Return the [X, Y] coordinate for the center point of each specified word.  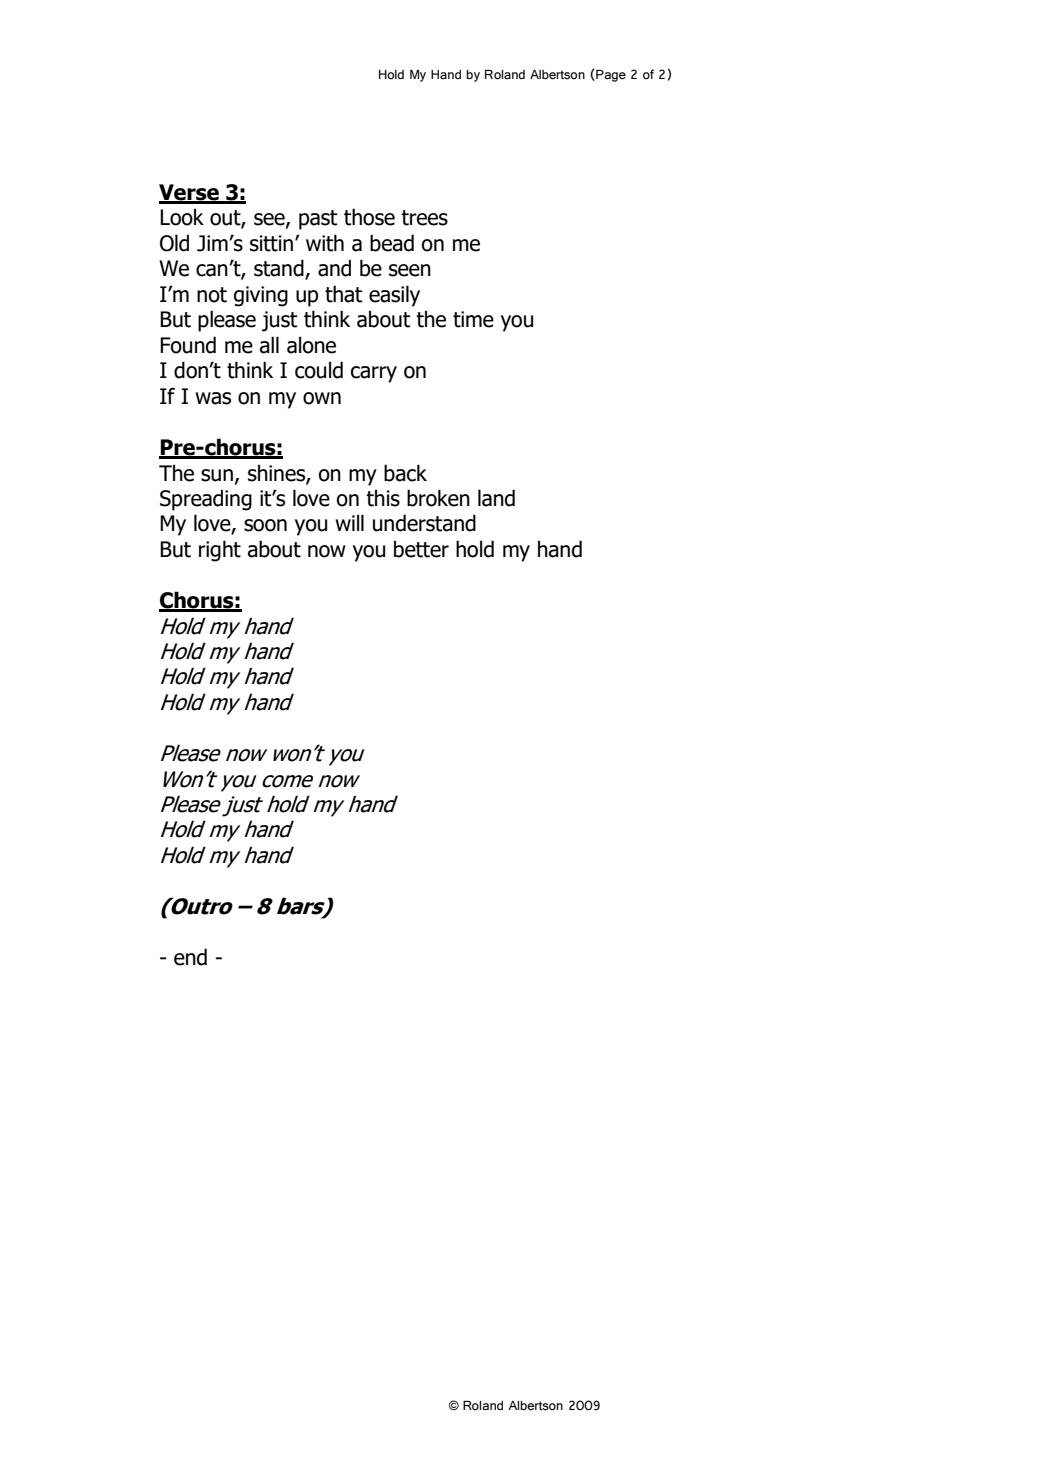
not [212, 295]
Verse [190, 193]
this [383, 498]
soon [265, 525]
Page [610, 75]
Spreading [206, 500]
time [473, 319]
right [220, 551]
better [421, 549]
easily [394, 296]
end [190, 957]
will [349, 522]
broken [438, 498]
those [369, 217]
